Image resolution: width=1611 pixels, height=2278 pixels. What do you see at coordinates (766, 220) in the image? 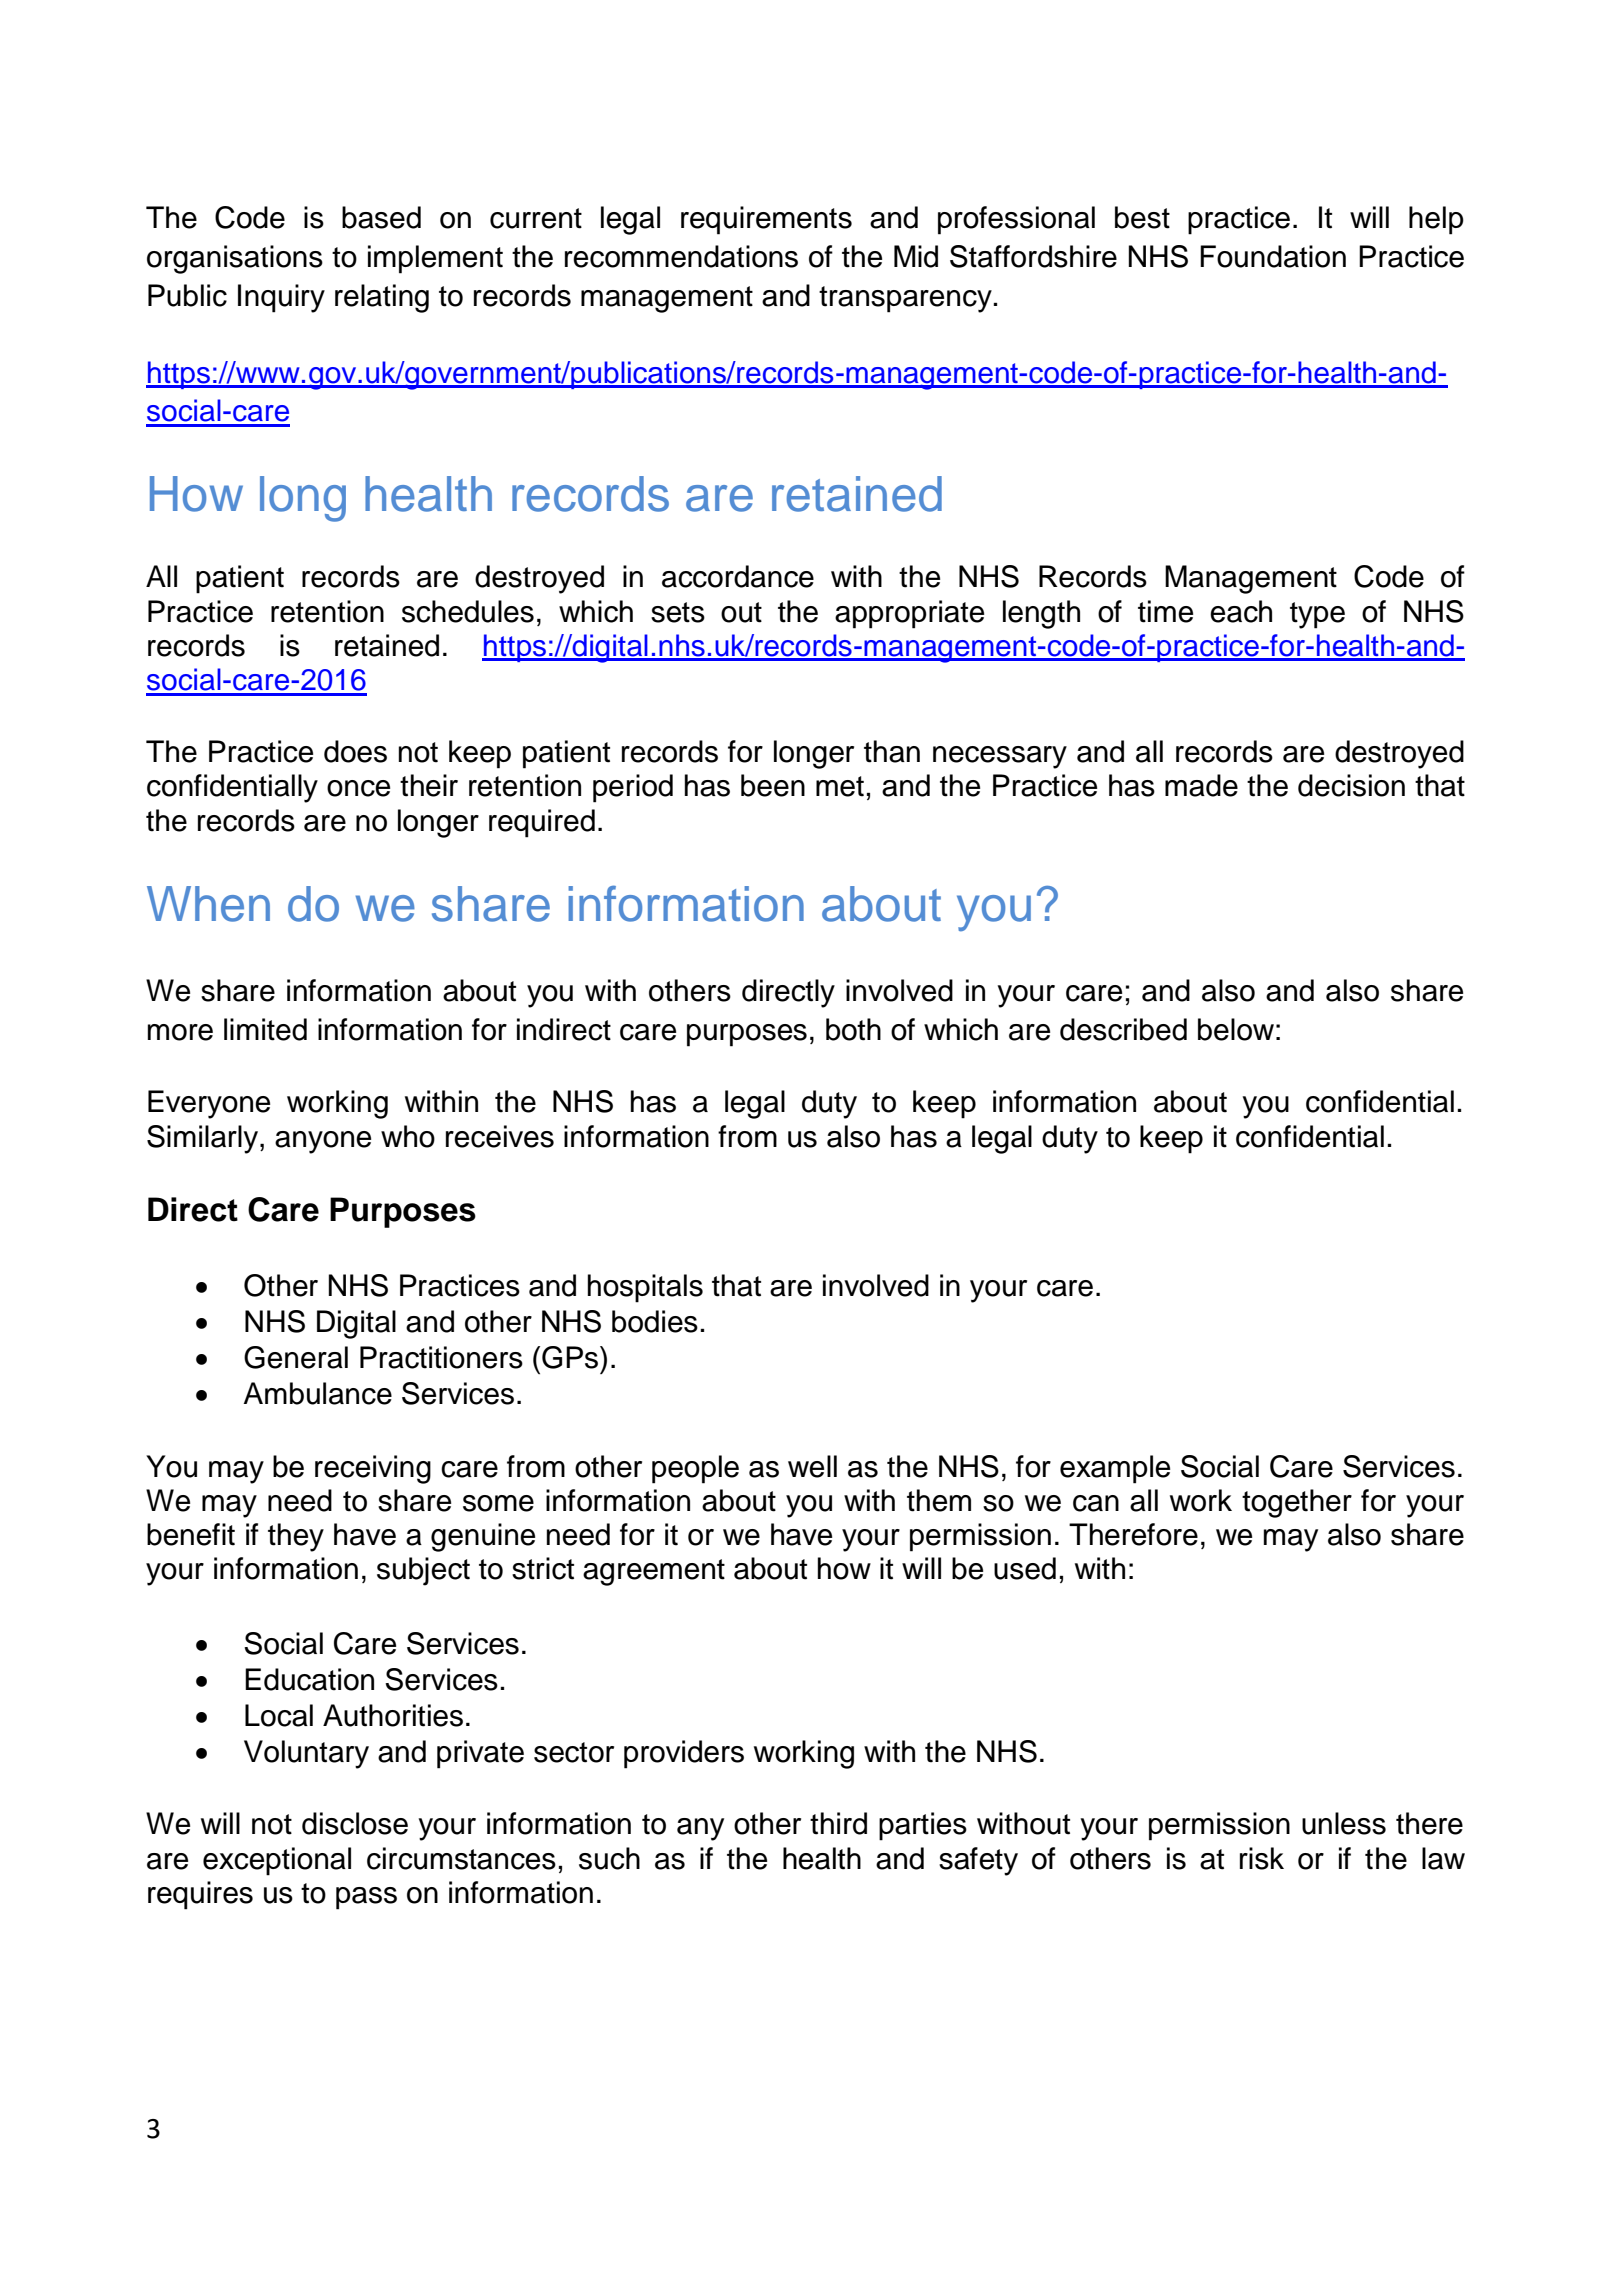
I see `requirements` at bounding box center [766, 220].
